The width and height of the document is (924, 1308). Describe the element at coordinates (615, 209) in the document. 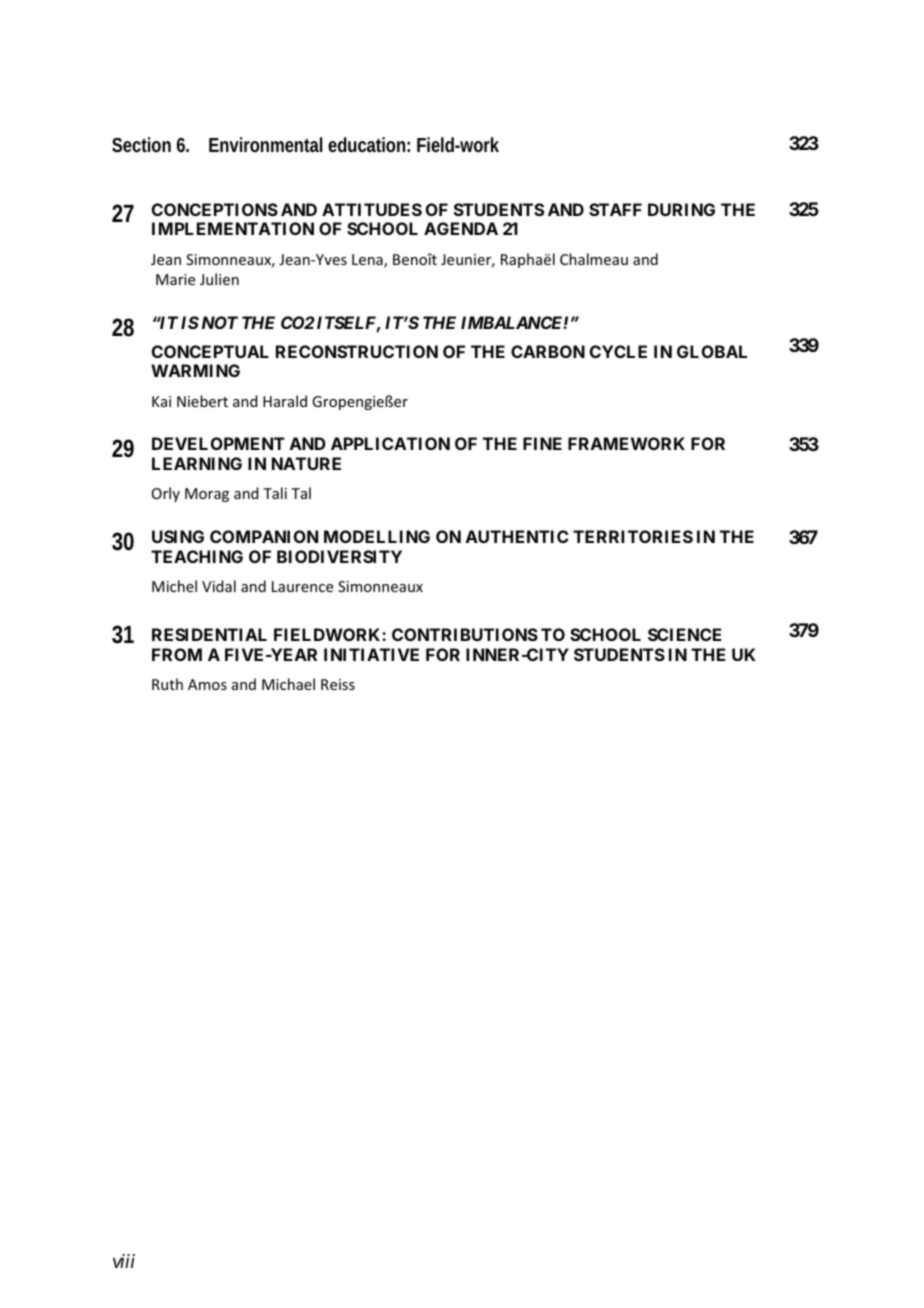

I see `STAFF` at that location.
